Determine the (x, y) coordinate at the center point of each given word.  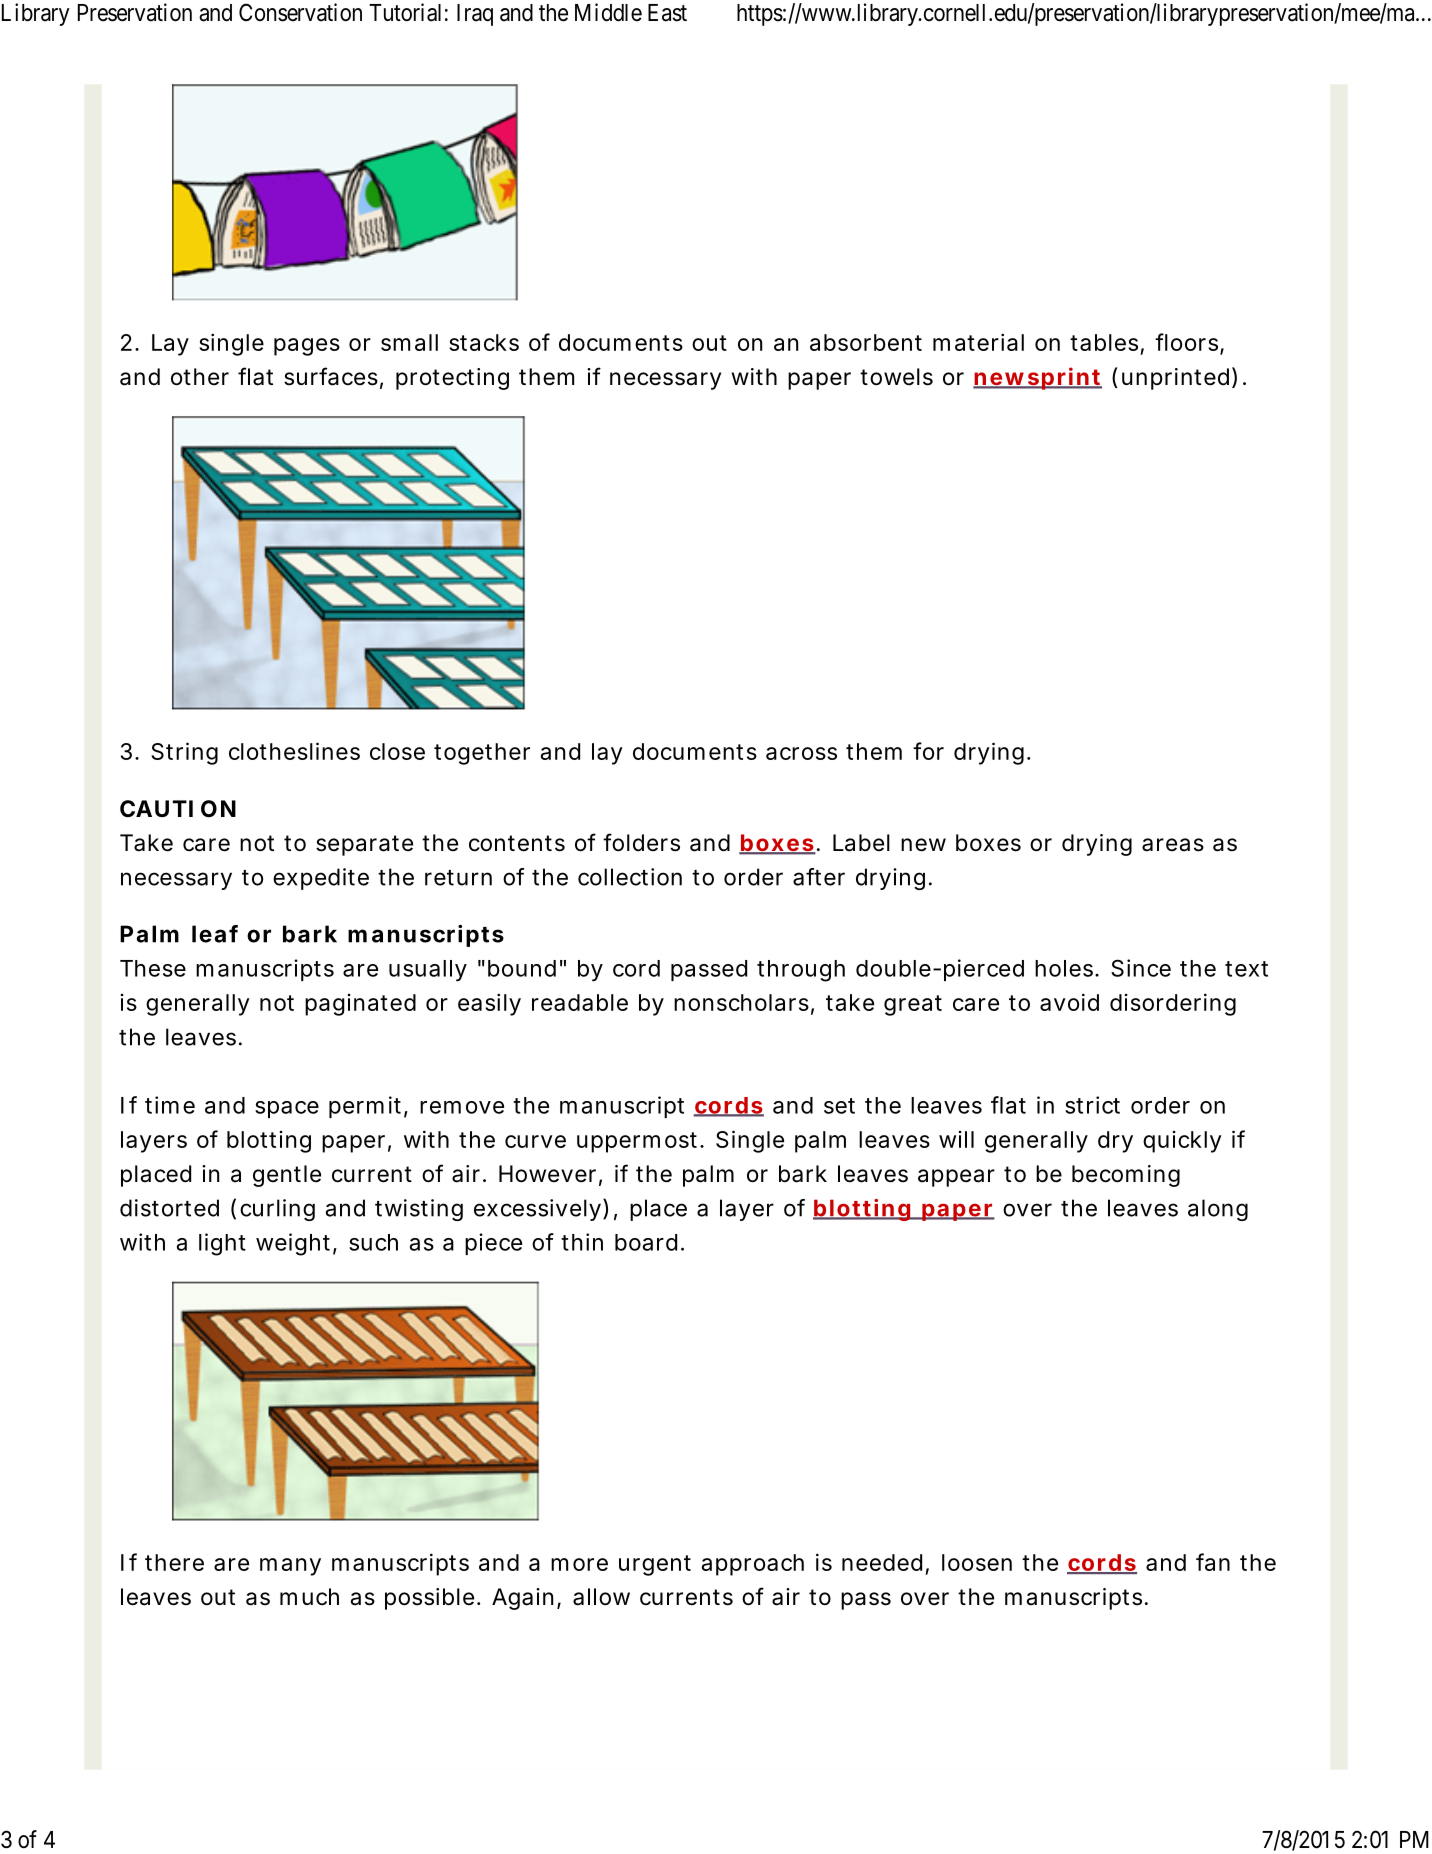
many (290, 1567)
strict (1092, 1105)
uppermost (639, 1142)
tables (1104, 342)
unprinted (1175, 379)
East (667, 13)
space (287, 1109)
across (801, 753)
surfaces (331, 376)
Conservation (300, 12)
